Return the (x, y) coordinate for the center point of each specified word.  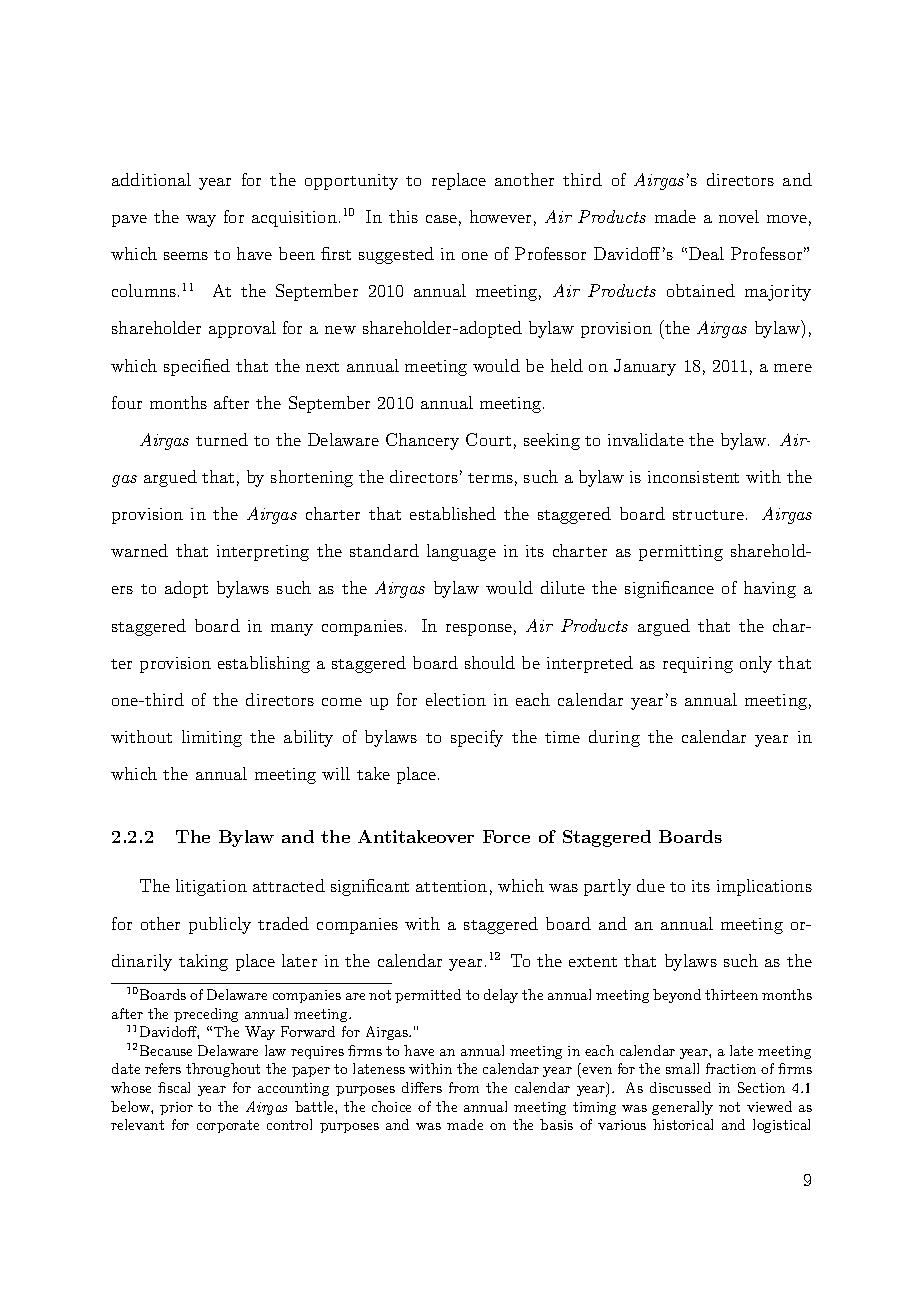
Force (506, 836)
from (464, 1087)
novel (739, 216)
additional (151, 179)
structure (708, 515)
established (453, 513)
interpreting (263, 553)
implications (764, 887)
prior (176, 1108)
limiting (212, 738)
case (441, 219)
